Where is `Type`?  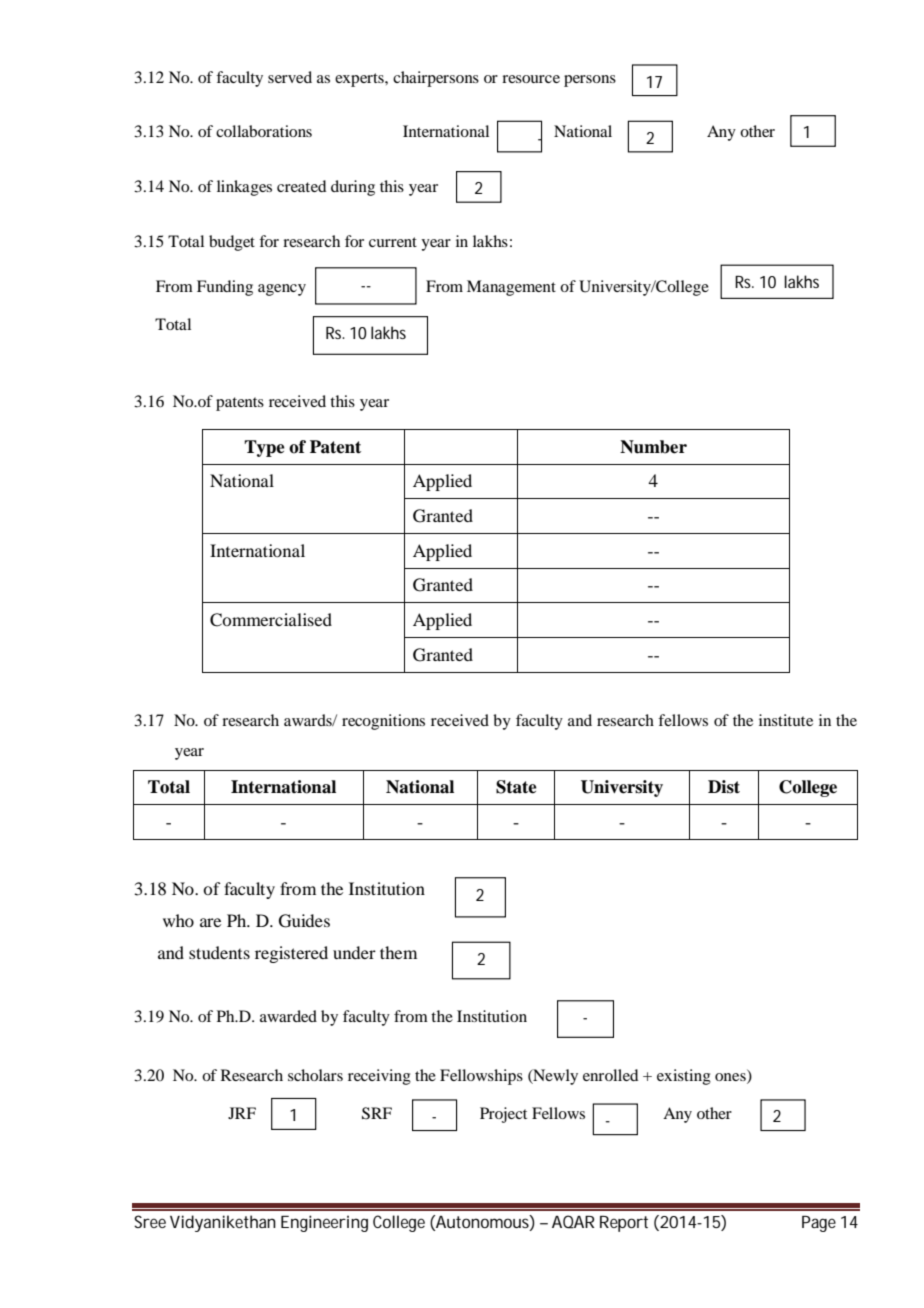
Type is located at coordinates (264, 448).
